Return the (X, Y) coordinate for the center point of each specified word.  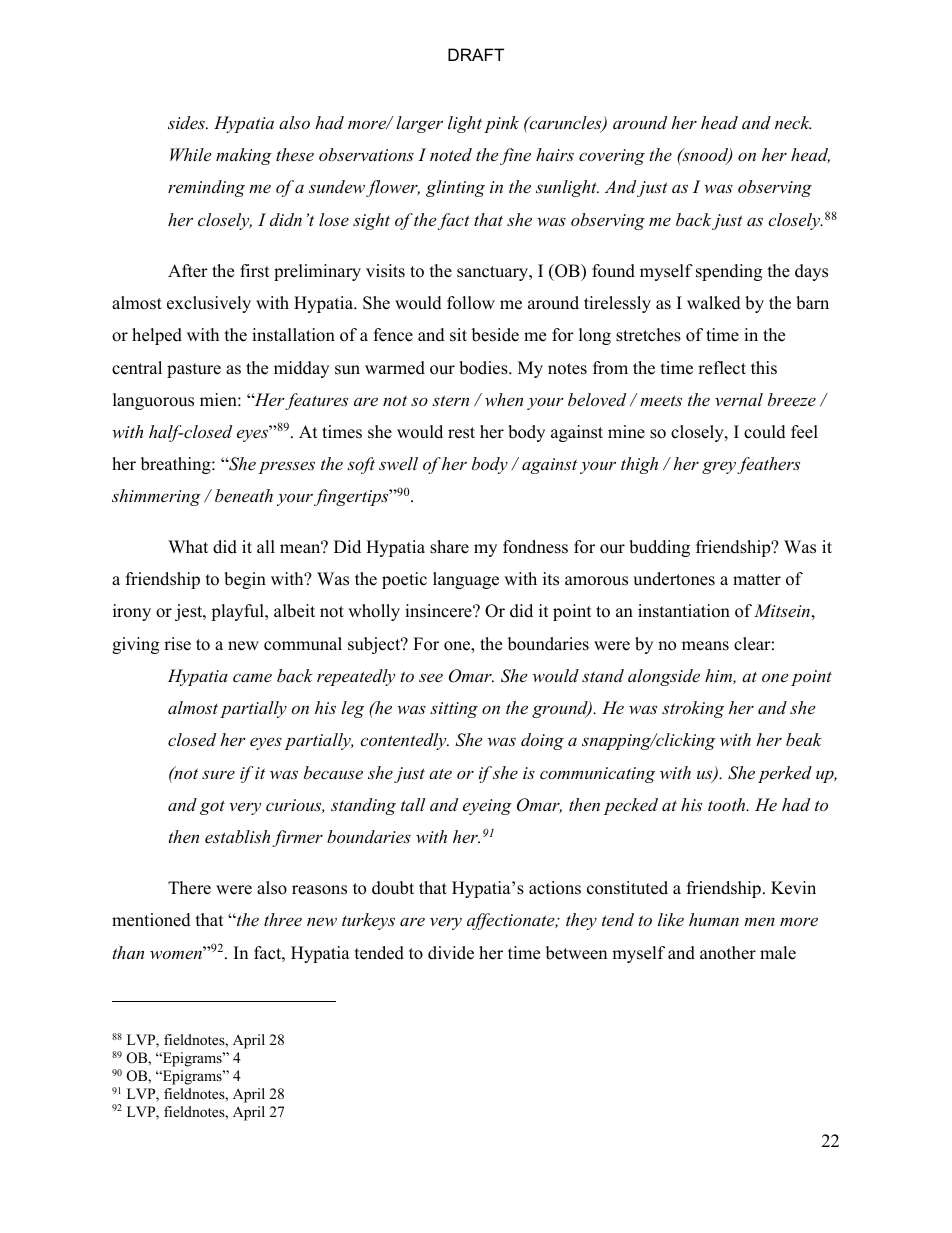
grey (719, 467)
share (449, 547)
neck (793, 122)
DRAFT (476, 54)
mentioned (151, 920)
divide (451, 953)
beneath (244, 495)
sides (187, 122)
